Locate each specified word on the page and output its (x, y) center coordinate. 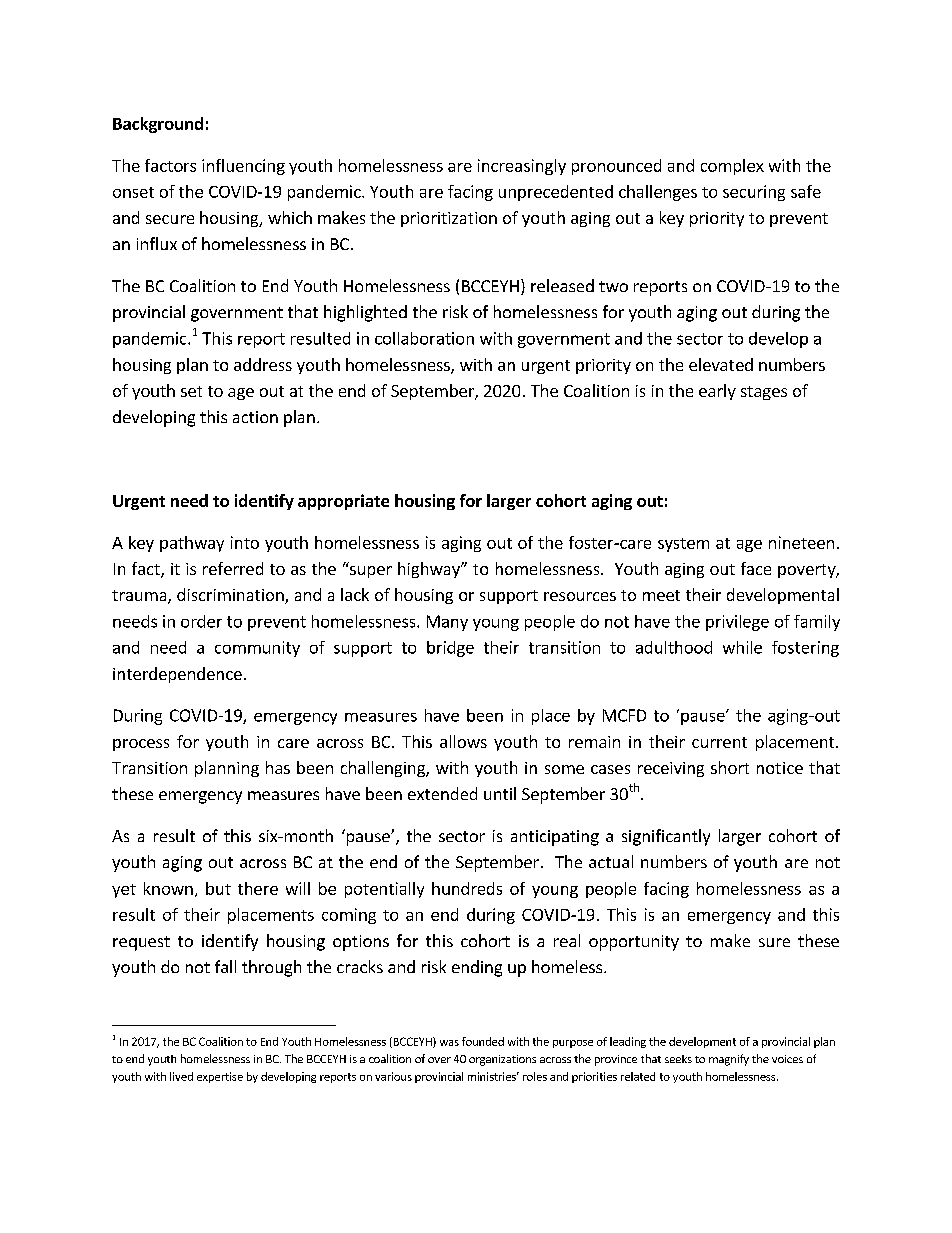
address (263, 364)
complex (732, 167)
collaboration (424, 338)
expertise (220, 1077)
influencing (243, 167)
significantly (666, 837)
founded (483, 1041)
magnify (729, 1060)
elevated (721, 364)
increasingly (522, 167)
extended (442, 793)
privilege (737, 623)
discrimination (231, 596)
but (218, 888)
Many (447, 623)
